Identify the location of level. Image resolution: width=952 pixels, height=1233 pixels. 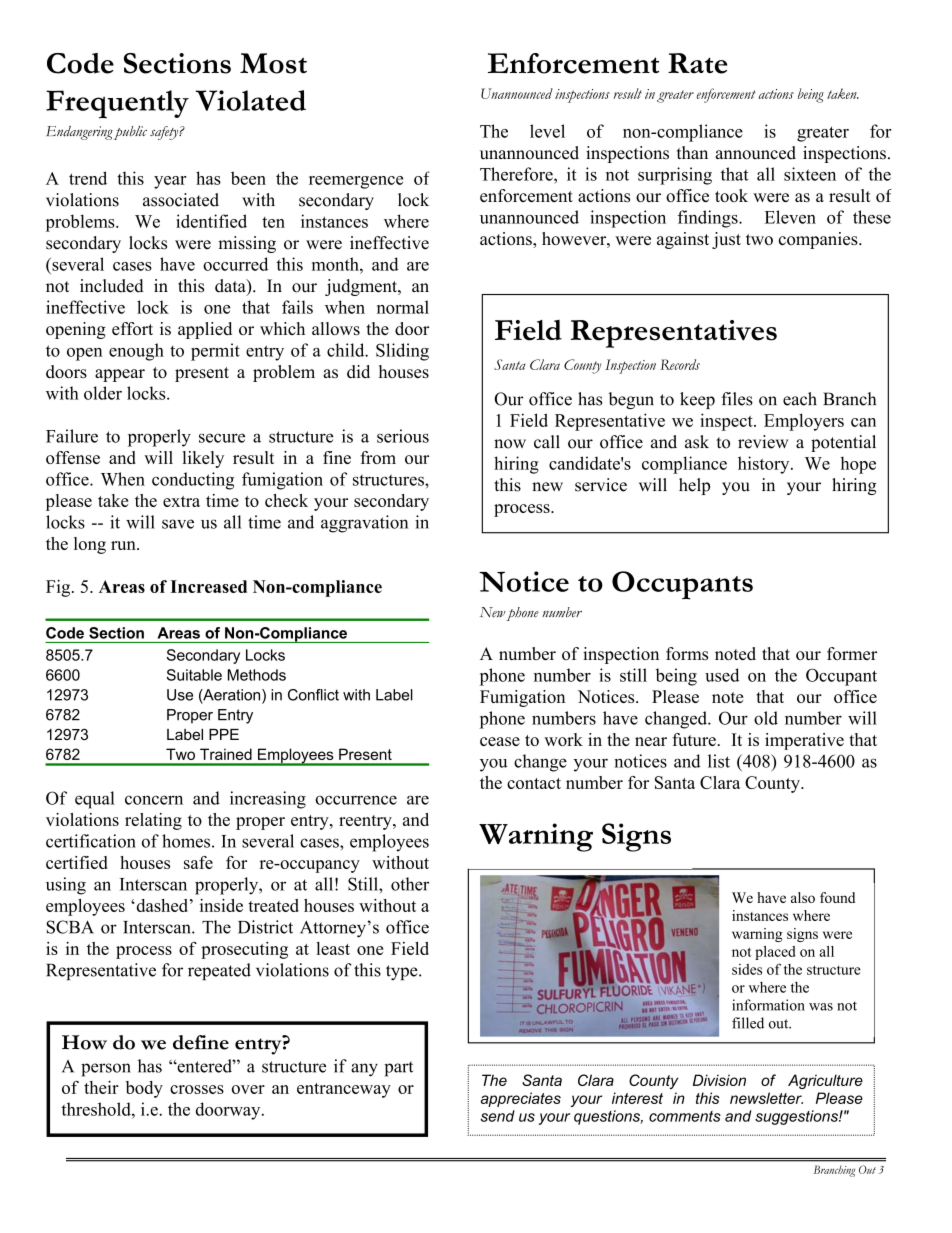
(547, 131).
